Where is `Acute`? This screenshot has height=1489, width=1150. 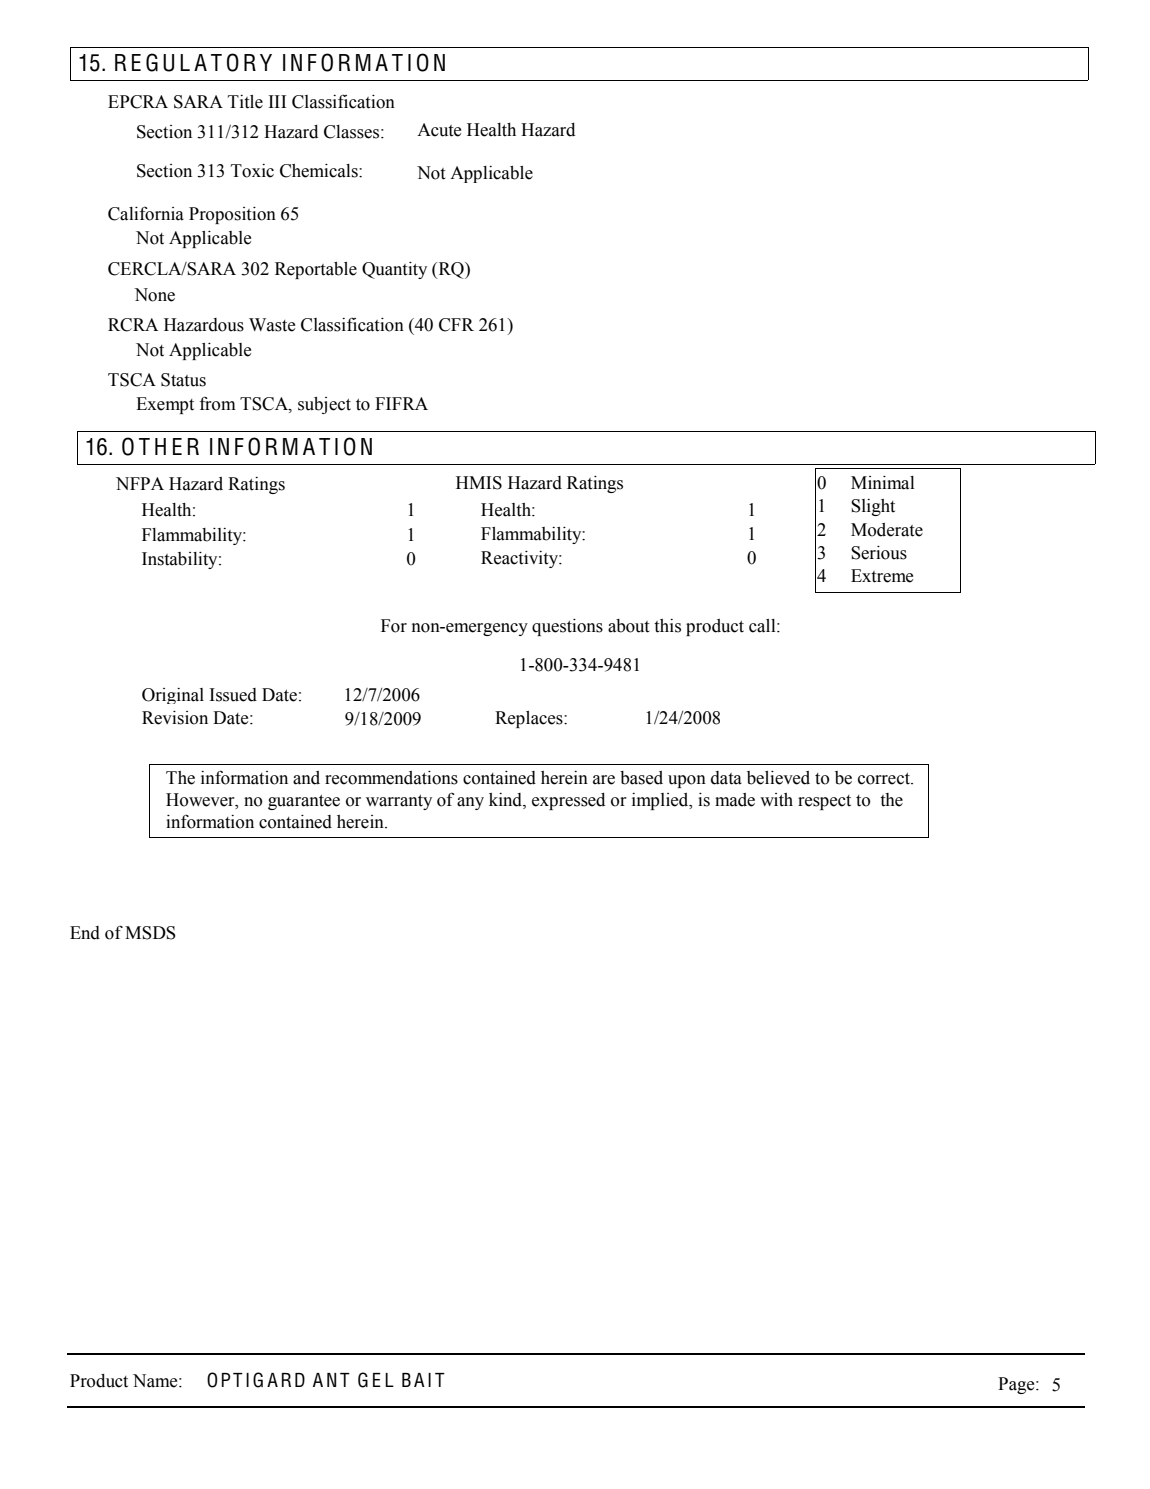 Acute is located at coordinates (439, 130).
